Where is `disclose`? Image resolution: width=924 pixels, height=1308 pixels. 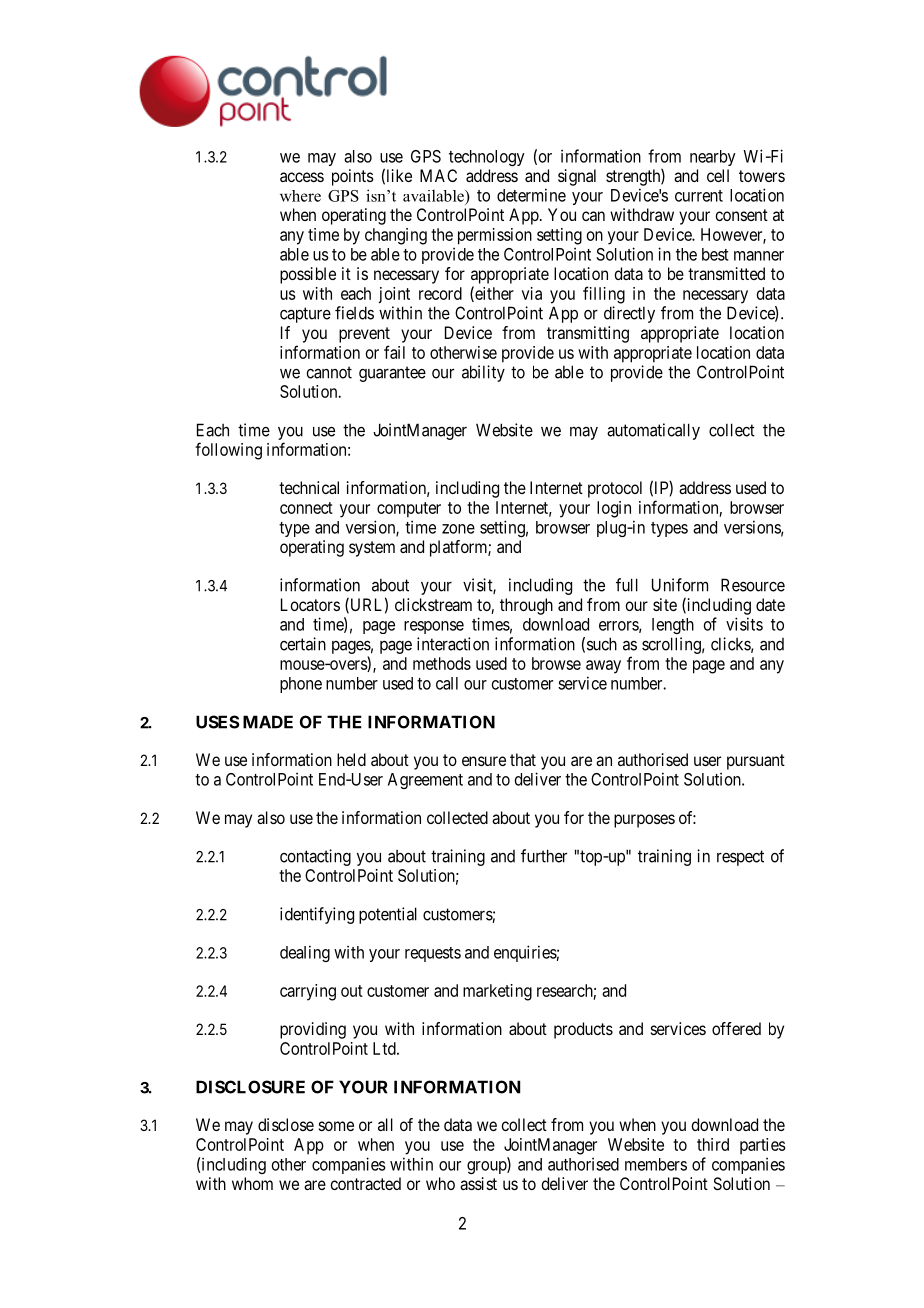 disclose is located at coordinates (286, 1124).
